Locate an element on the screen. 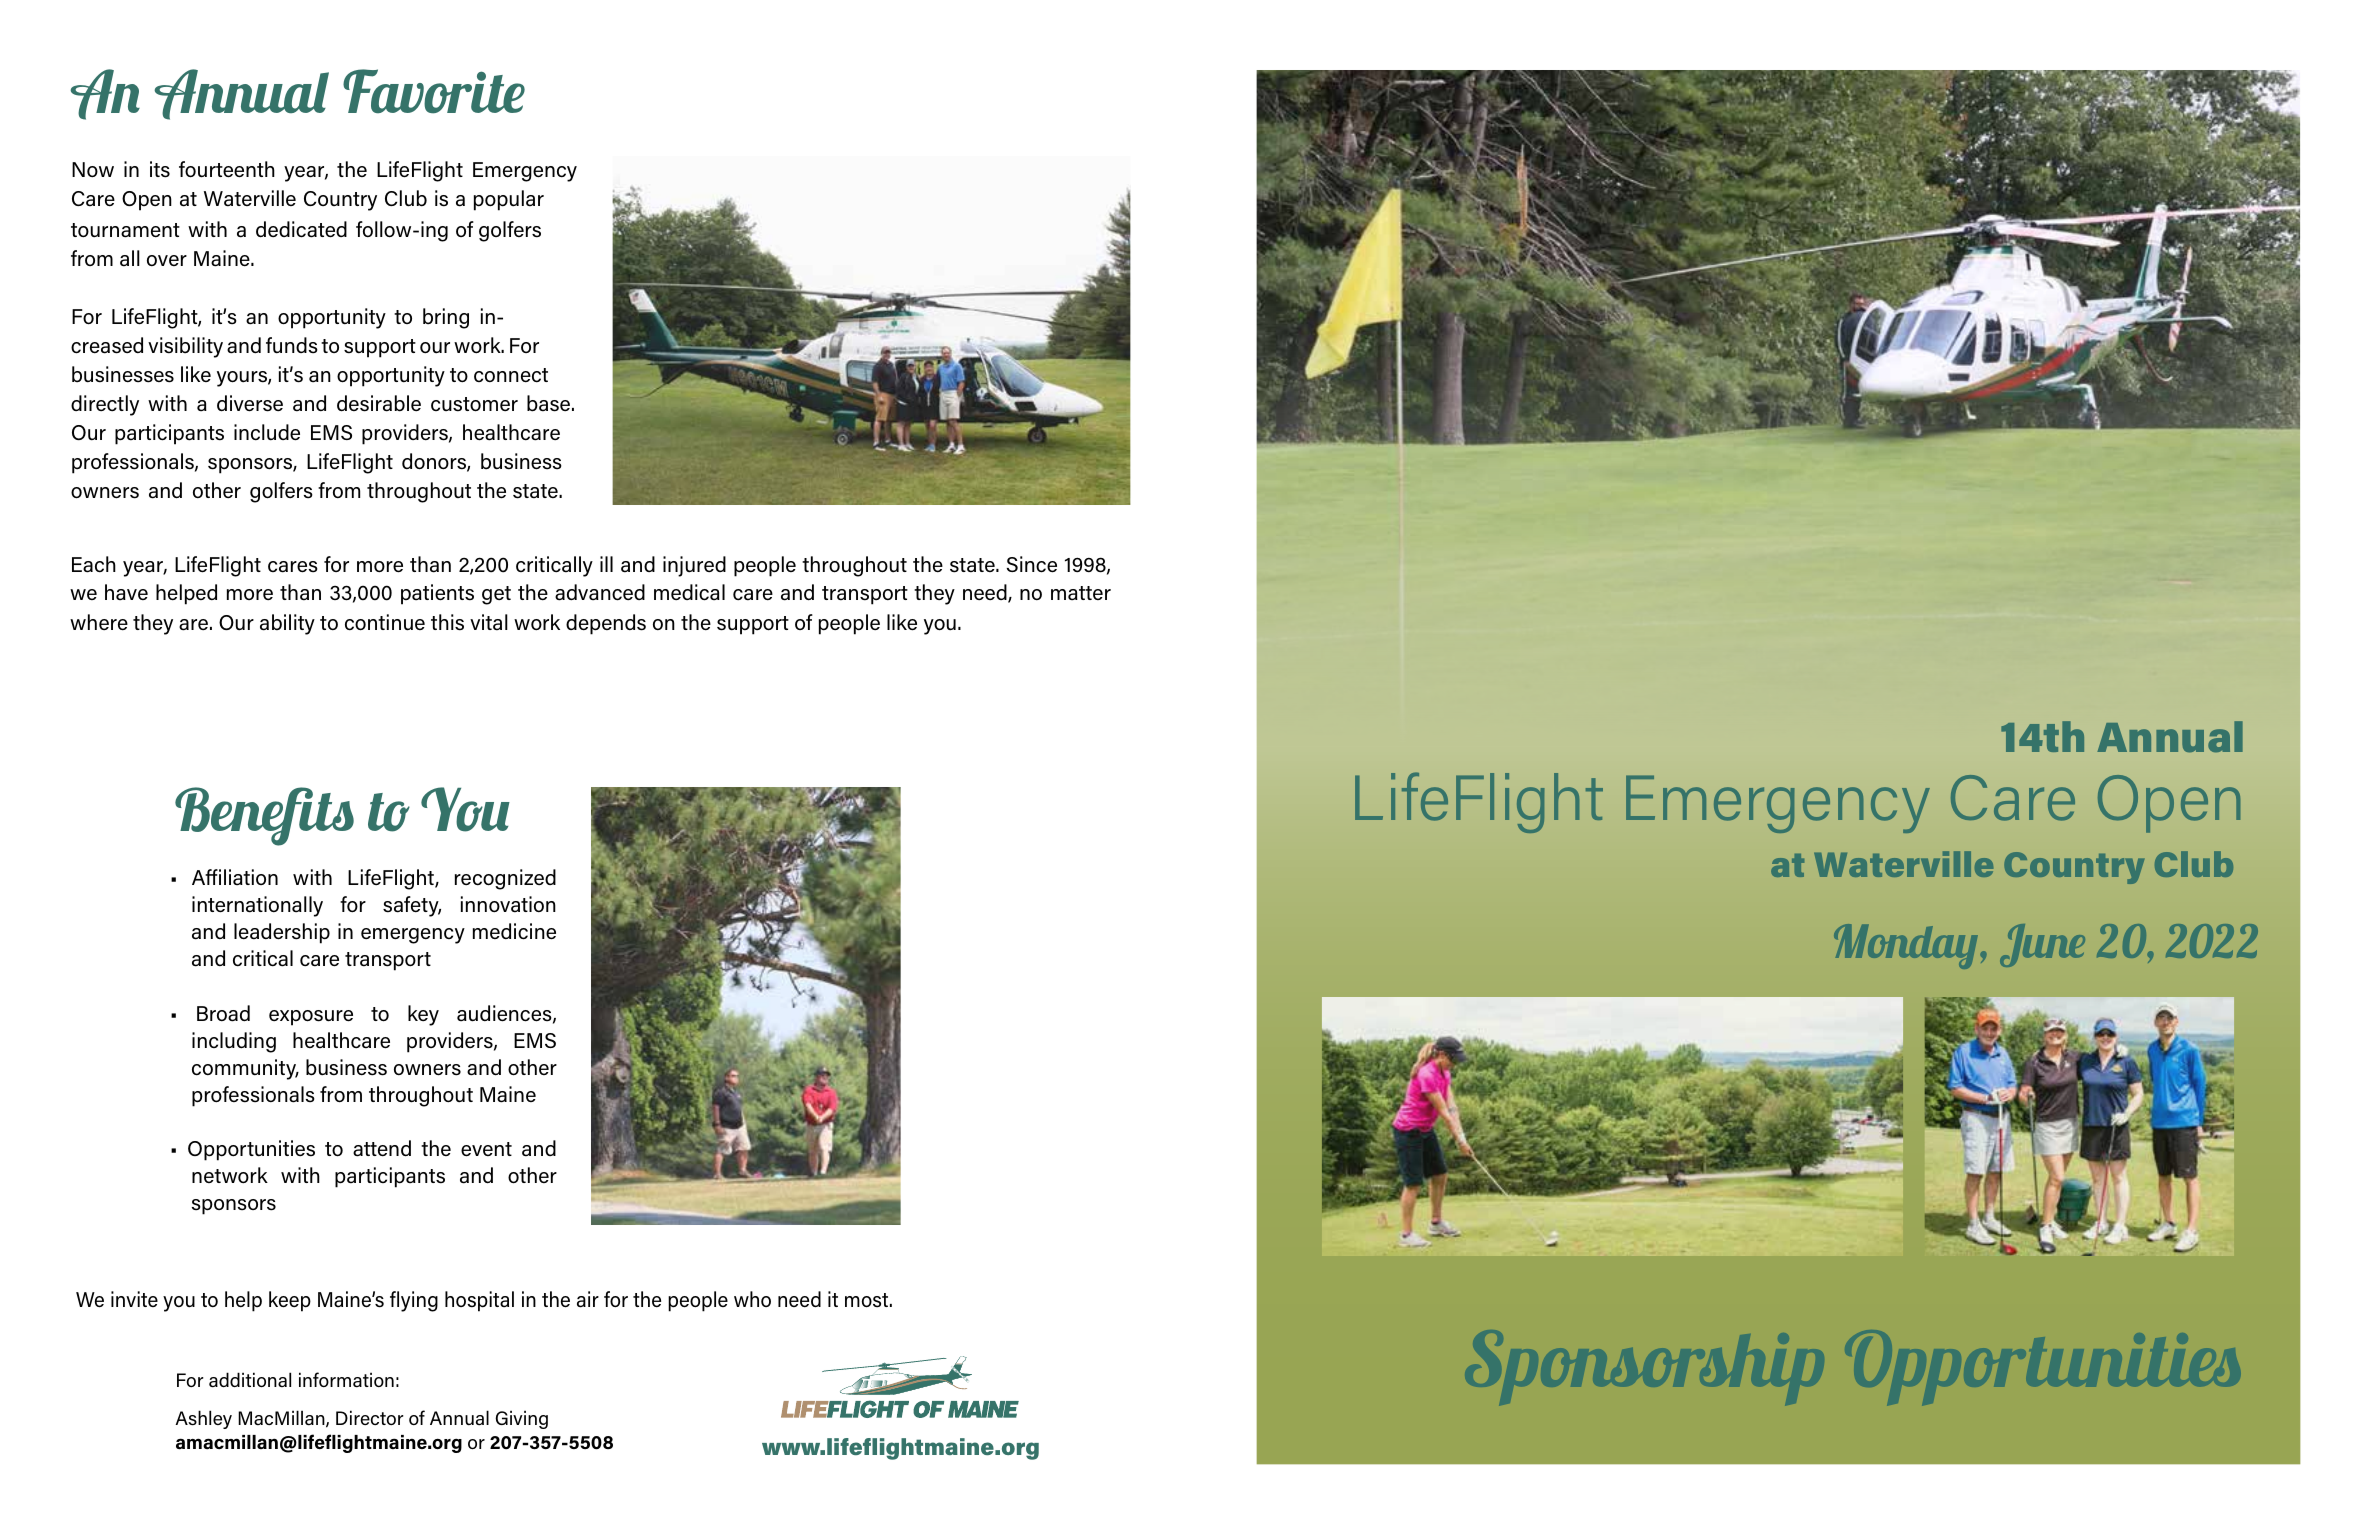 The height and width of the screenshot is (1534, 2370). popular is located at coordinates (509, 200).
